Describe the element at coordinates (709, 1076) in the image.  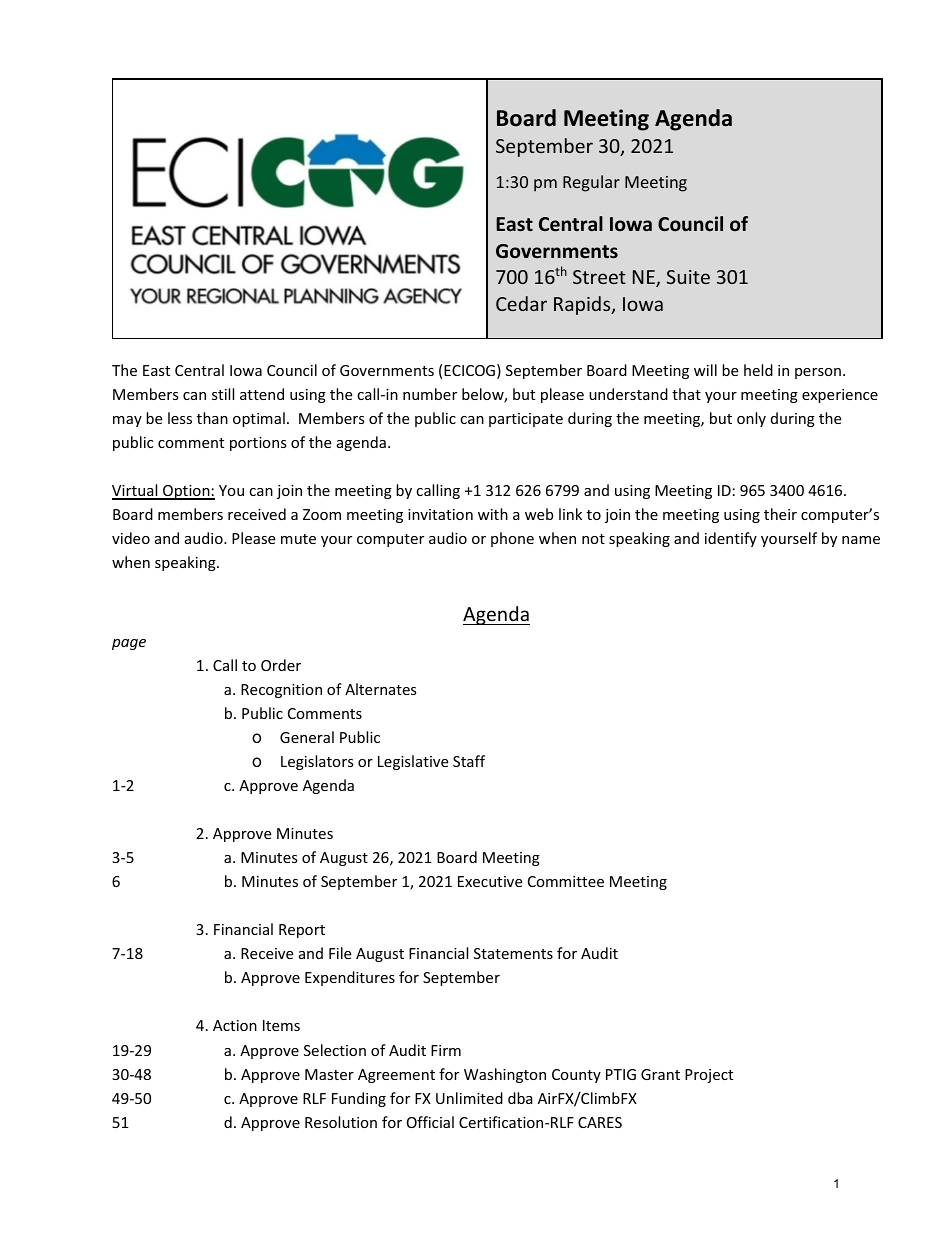
I see `Project` at that location.
